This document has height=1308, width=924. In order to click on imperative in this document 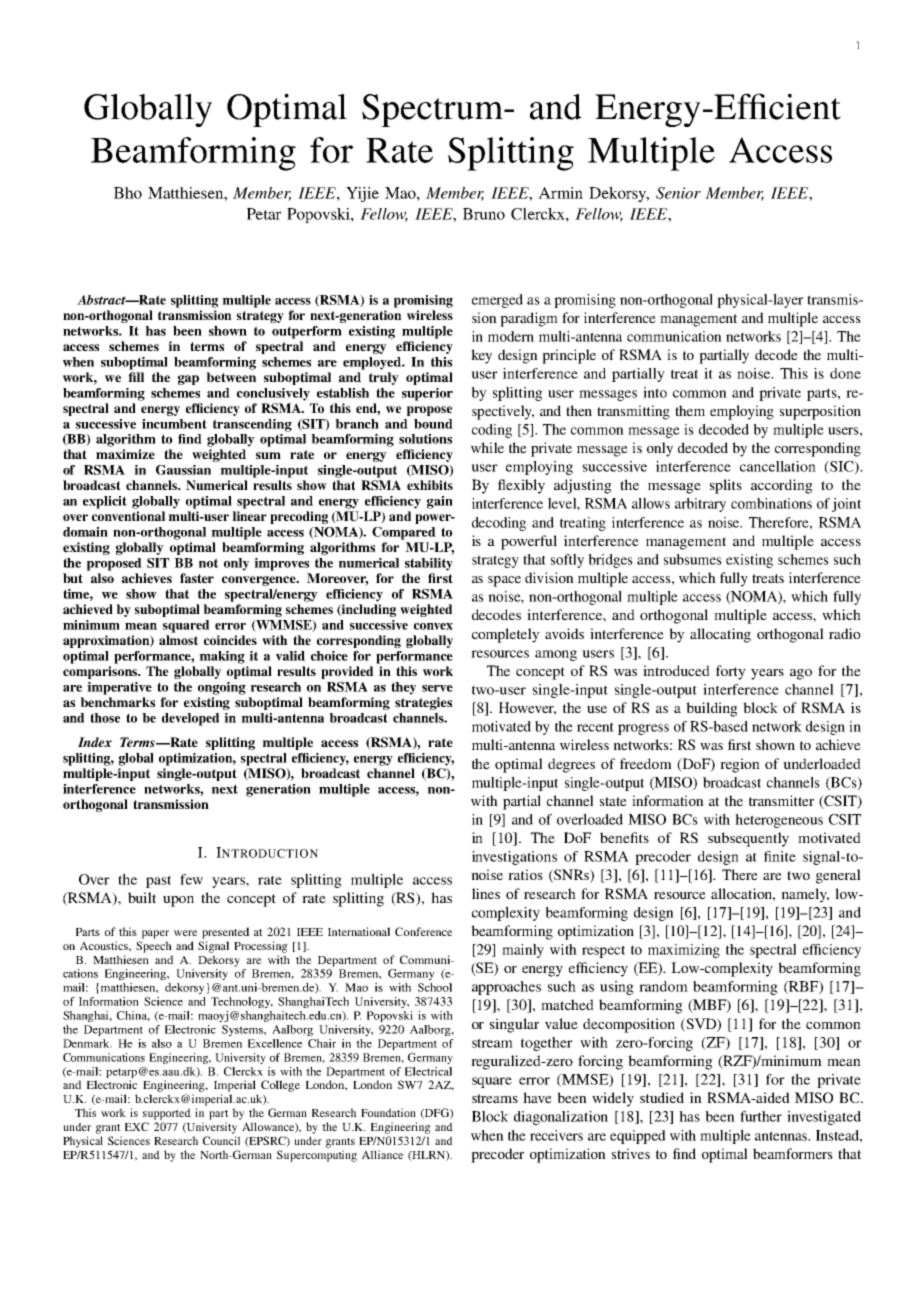, I will do `click(119, 688)`.
